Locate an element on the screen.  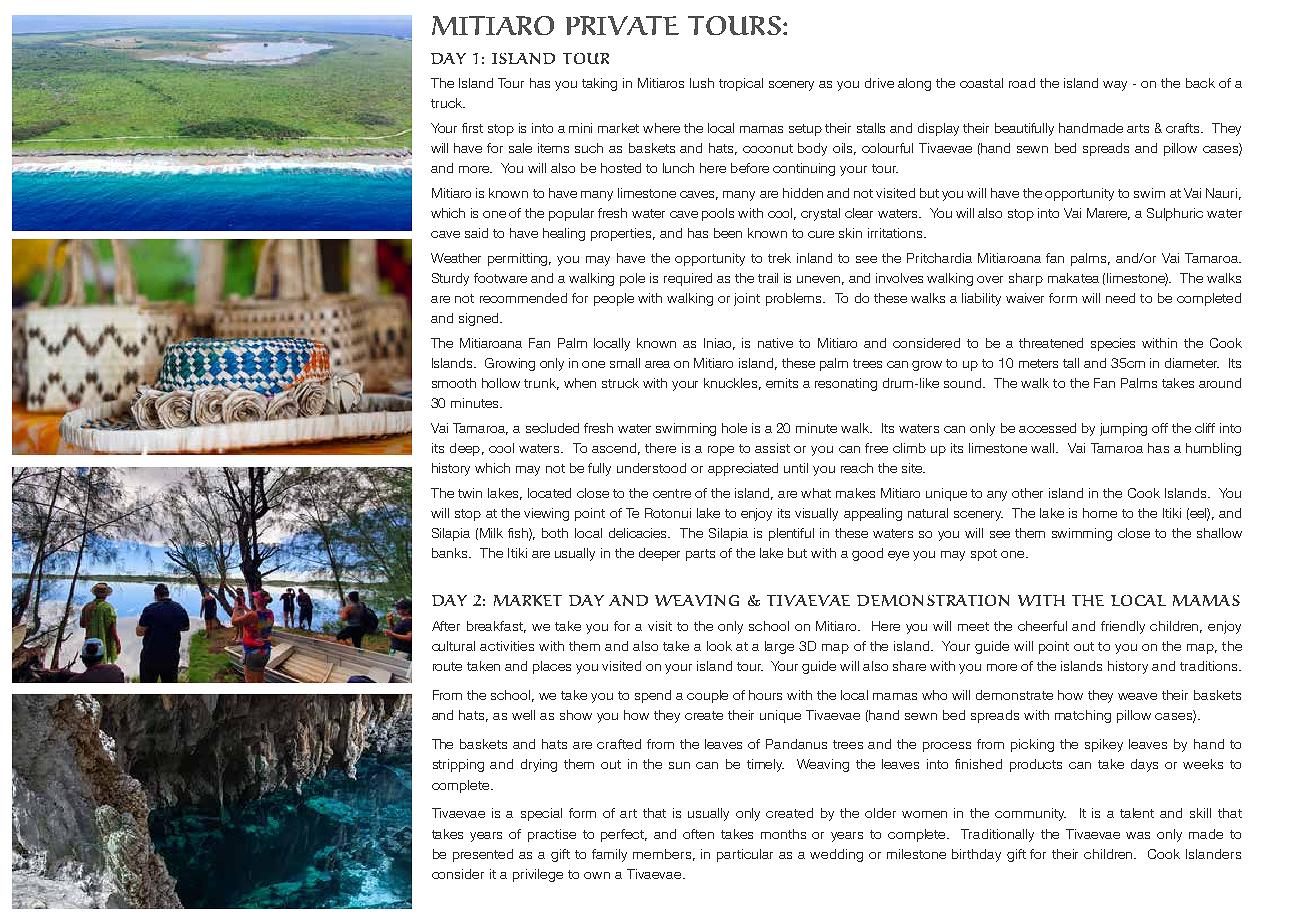
jumping is located at coordinates (1123, 429).
